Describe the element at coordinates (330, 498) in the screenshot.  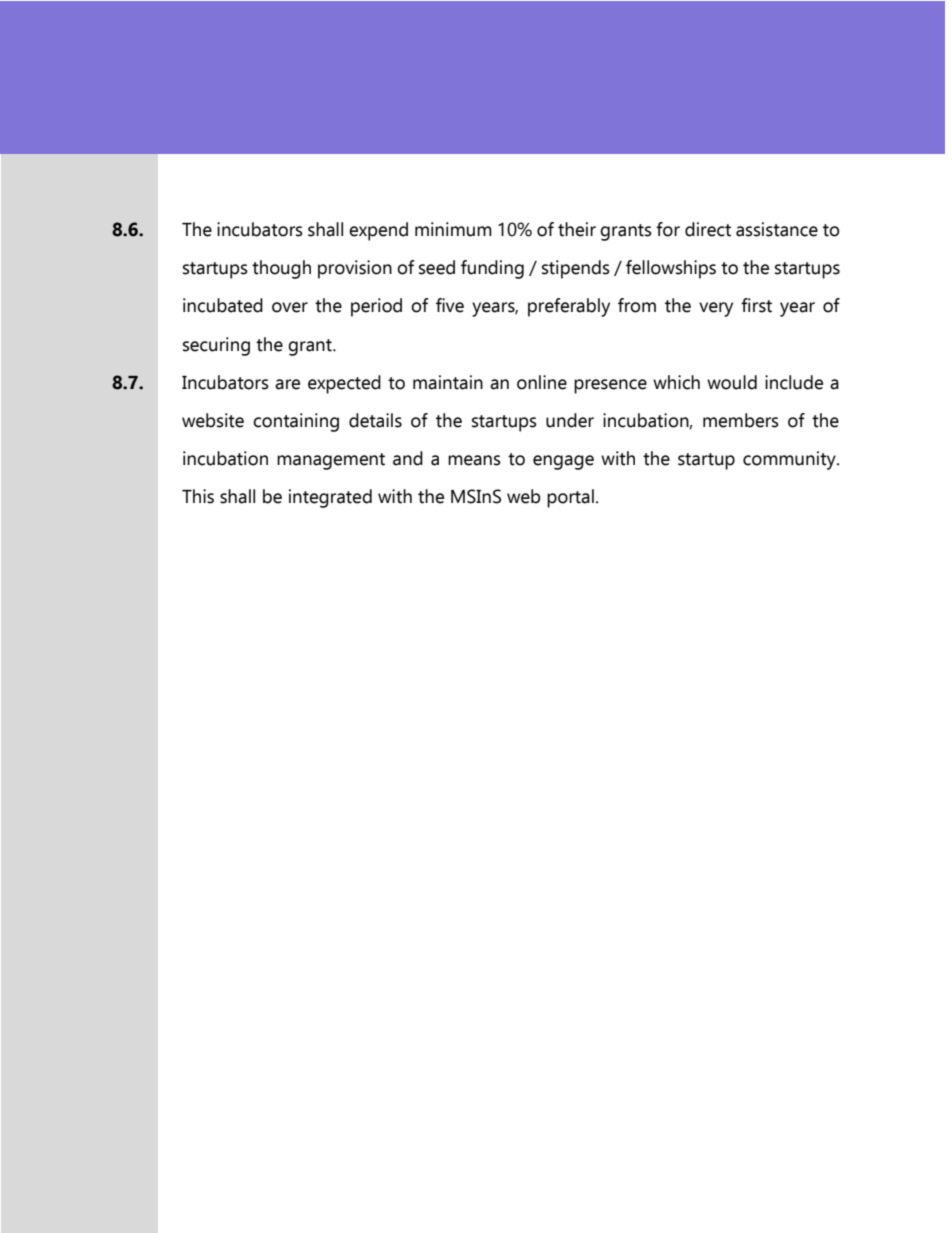
I see `integrated` at that location.
